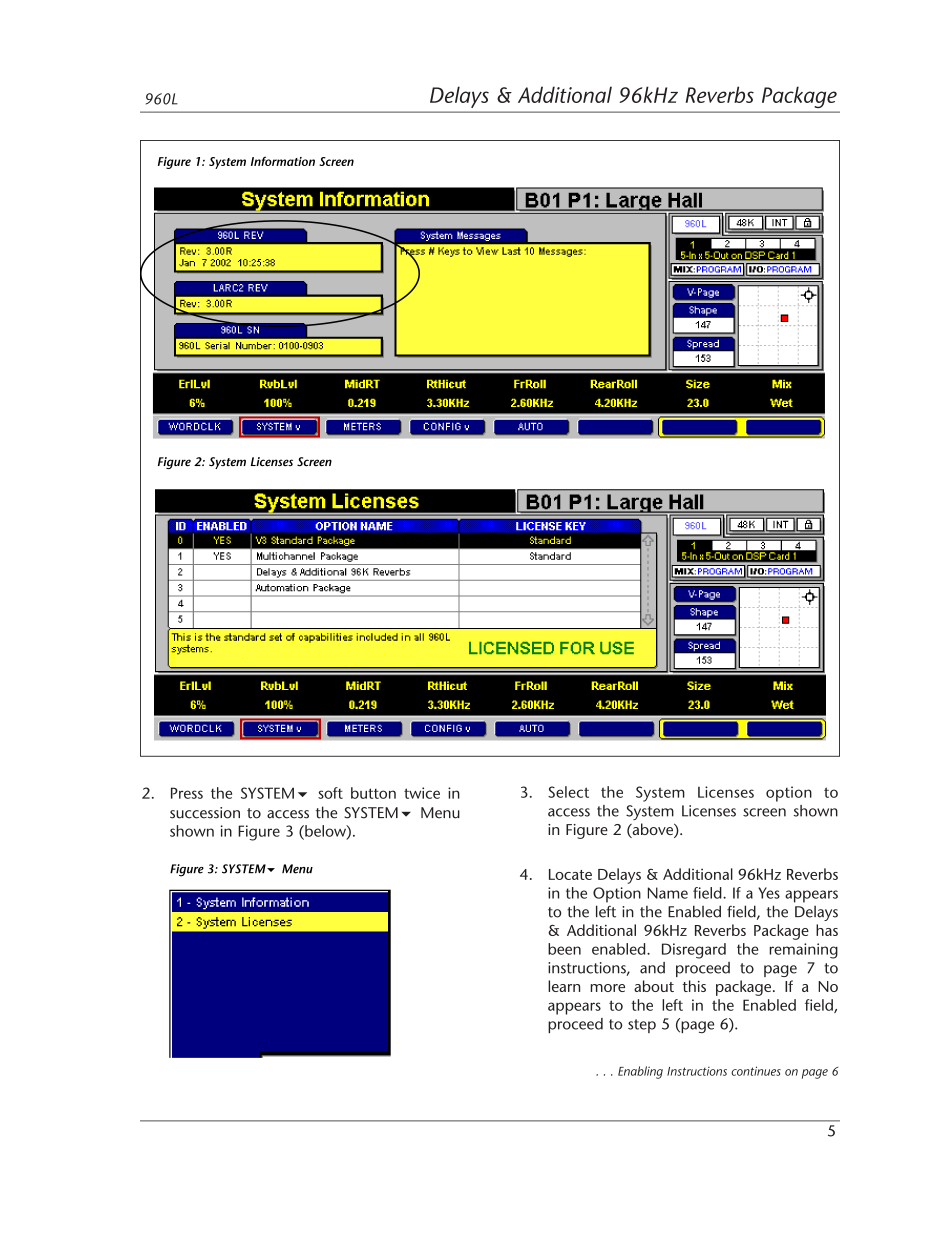 The width and height of the screenshot is (952, 1233). What do you see at coordinates (187, 793) in the screenshot?
I see `Press` at bounding box center [187, 793].
